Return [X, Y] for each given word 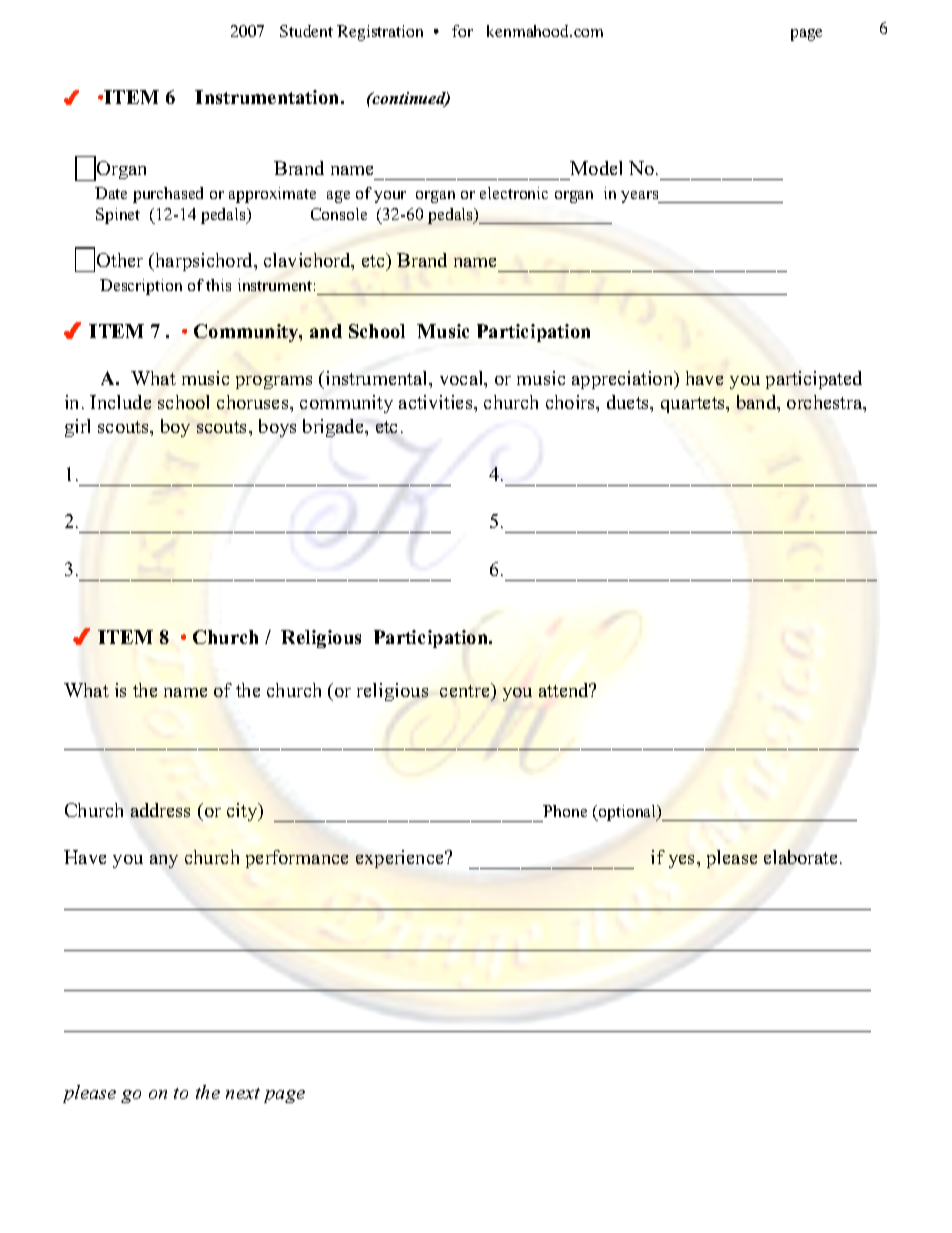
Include [120, 402]
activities [437, 402]
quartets [694, 405]
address [160, 810]
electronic [514, 193]
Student [306, 31]
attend [565, 690]
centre [466, 692]
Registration [380, 33]
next [243, 1093]
